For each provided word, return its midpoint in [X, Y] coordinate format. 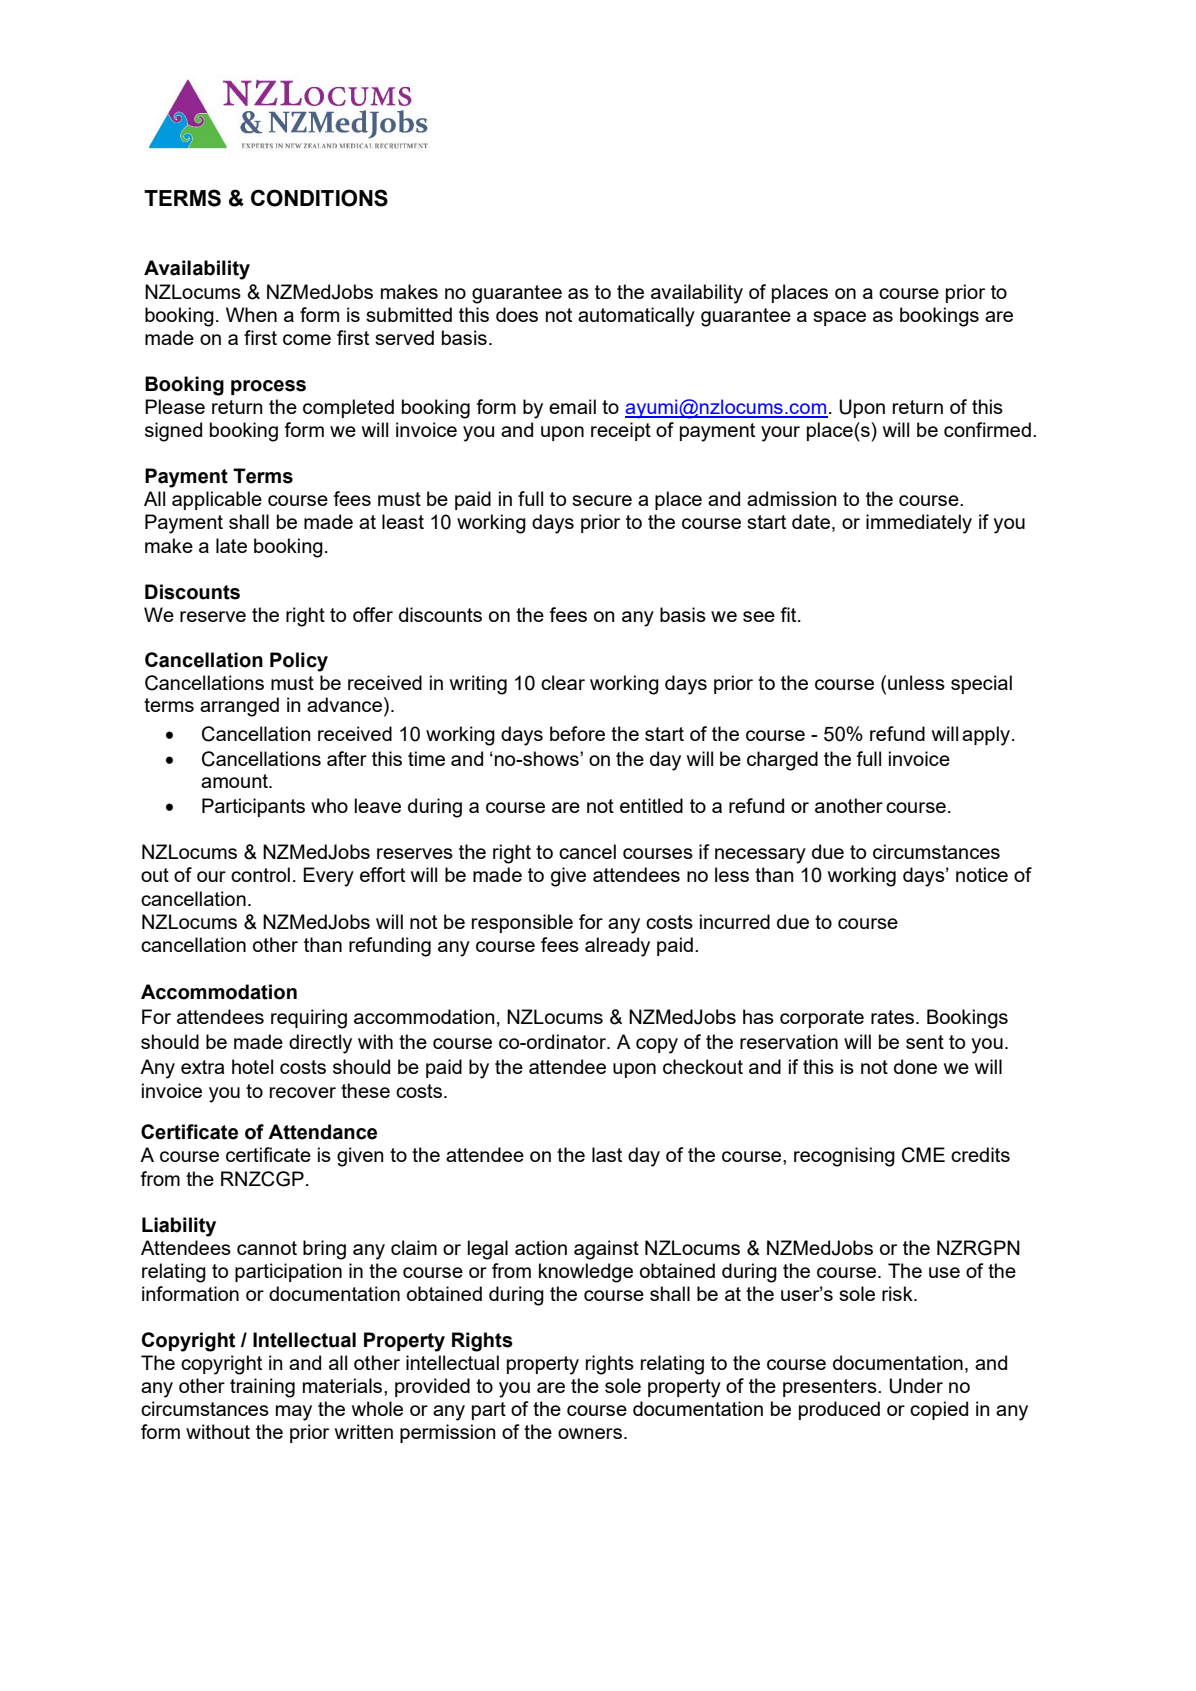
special [981, 684]
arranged [239, 707]
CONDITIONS [319, 198]
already [617, 947]
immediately [919, 524]
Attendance [322, 1132]
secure [602, 500]
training [262, 1388]
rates [894, 1017]
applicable [217, 500]
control [260, 874]
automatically [636, 317]
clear [563, 682]
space [839, 318]
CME [923, 1155]
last [607, 1154]
